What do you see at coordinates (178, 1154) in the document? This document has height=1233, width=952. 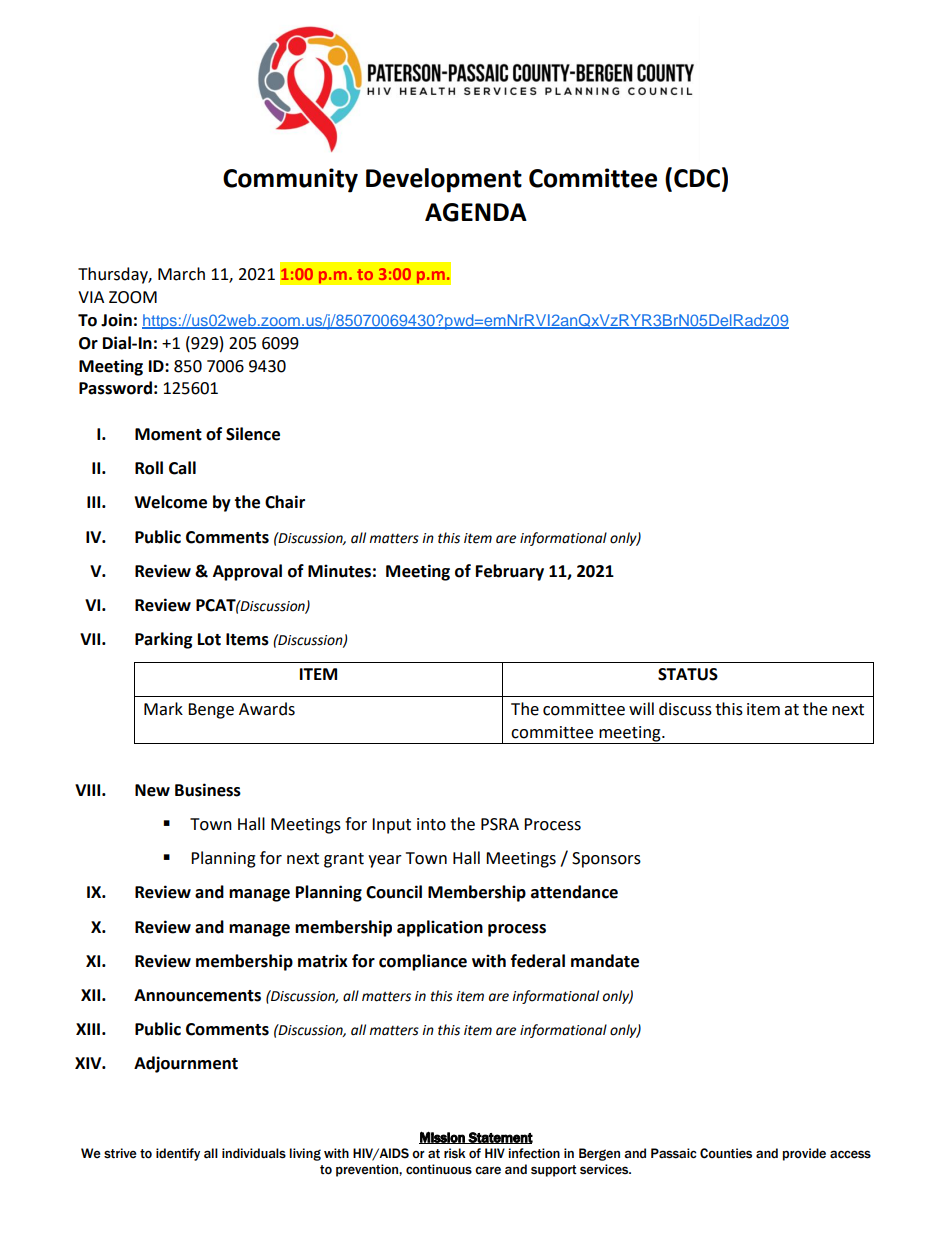 I see `identify` at bounding box center [178, 1154].
